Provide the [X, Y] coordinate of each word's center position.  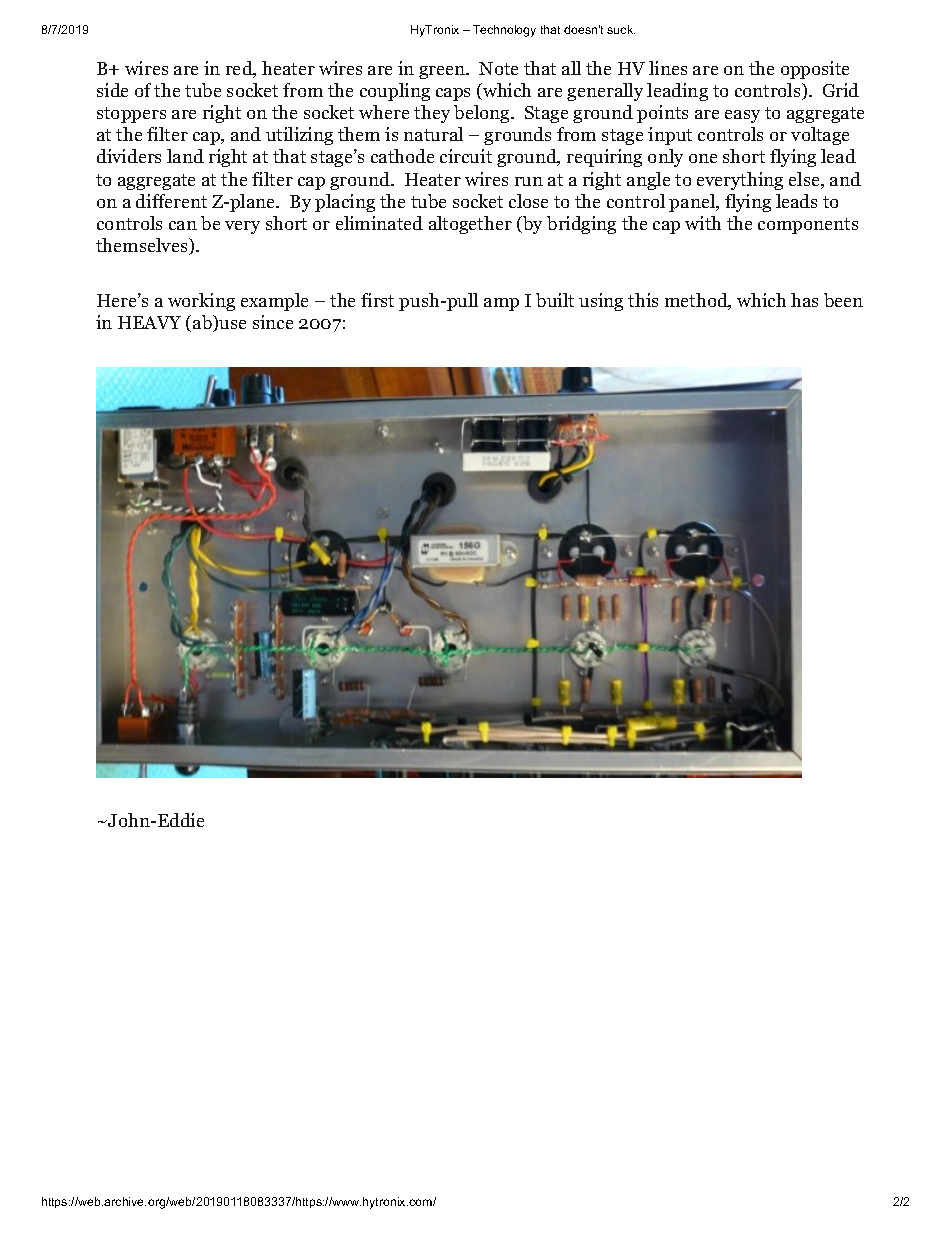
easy [742, 116]
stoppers [131, 115]
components [808, 226]
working [201, 302]
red [240, 69]
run [529, 181]
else [805, 180]
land [185, 156]
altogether [470, 225]
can [183, 225]
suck [621, 29]
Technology [504, 31]
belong [483, 114]
